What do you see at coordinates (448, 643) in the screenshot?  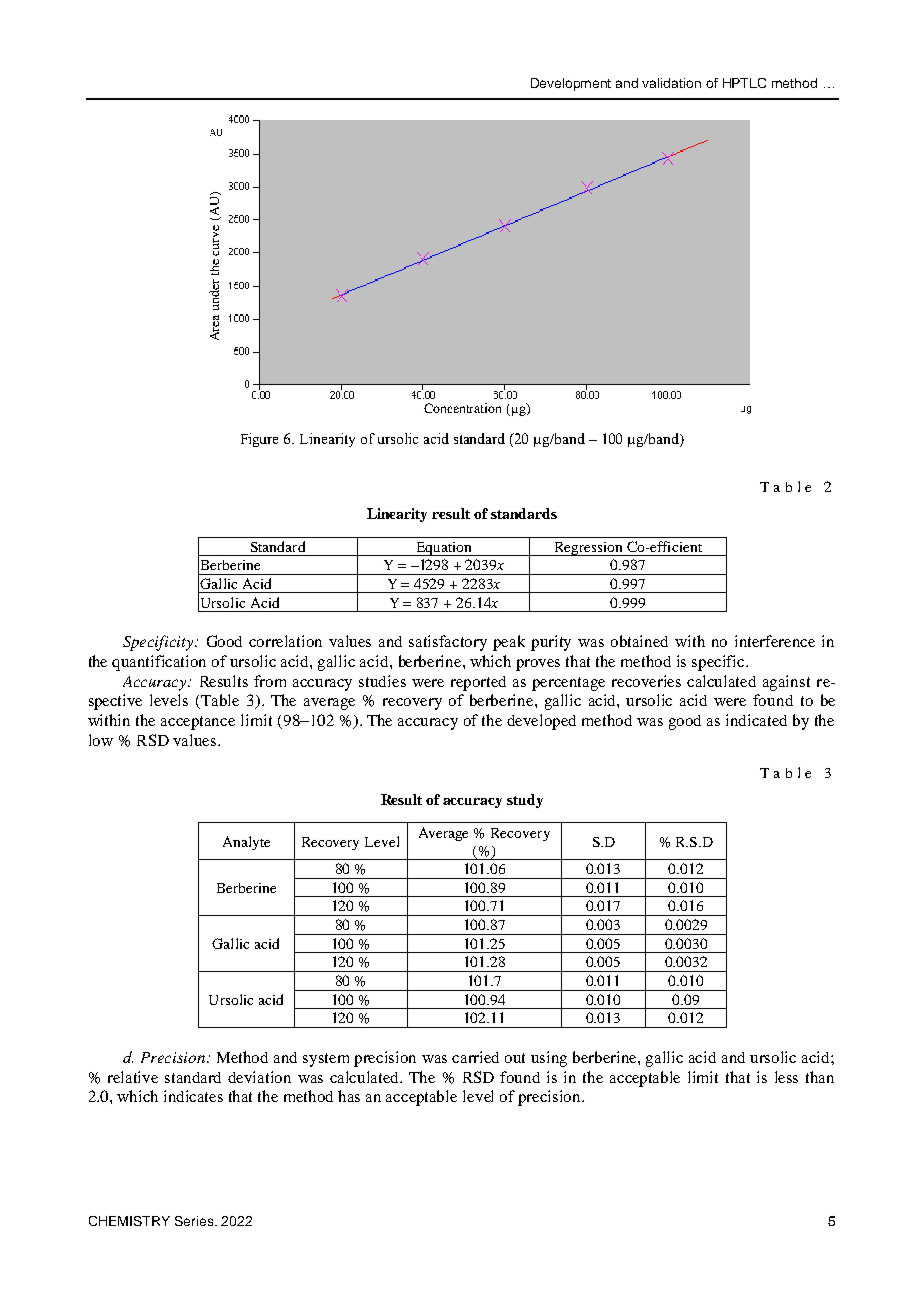 I see `satisfactory` at bounding box center [448, 643].
